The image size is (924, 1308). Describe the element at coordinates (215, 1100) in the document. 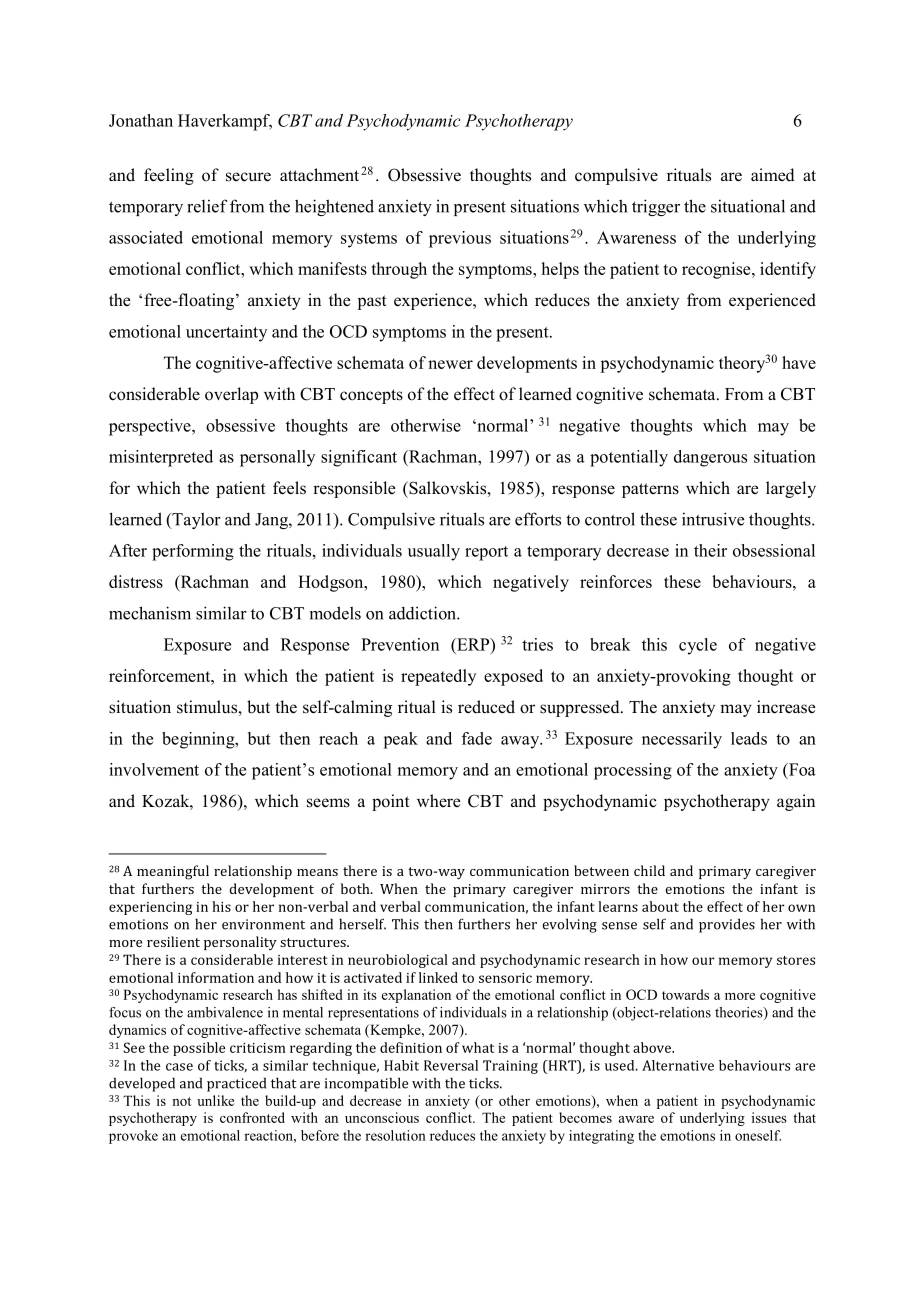

I see `unlike` at that location.
